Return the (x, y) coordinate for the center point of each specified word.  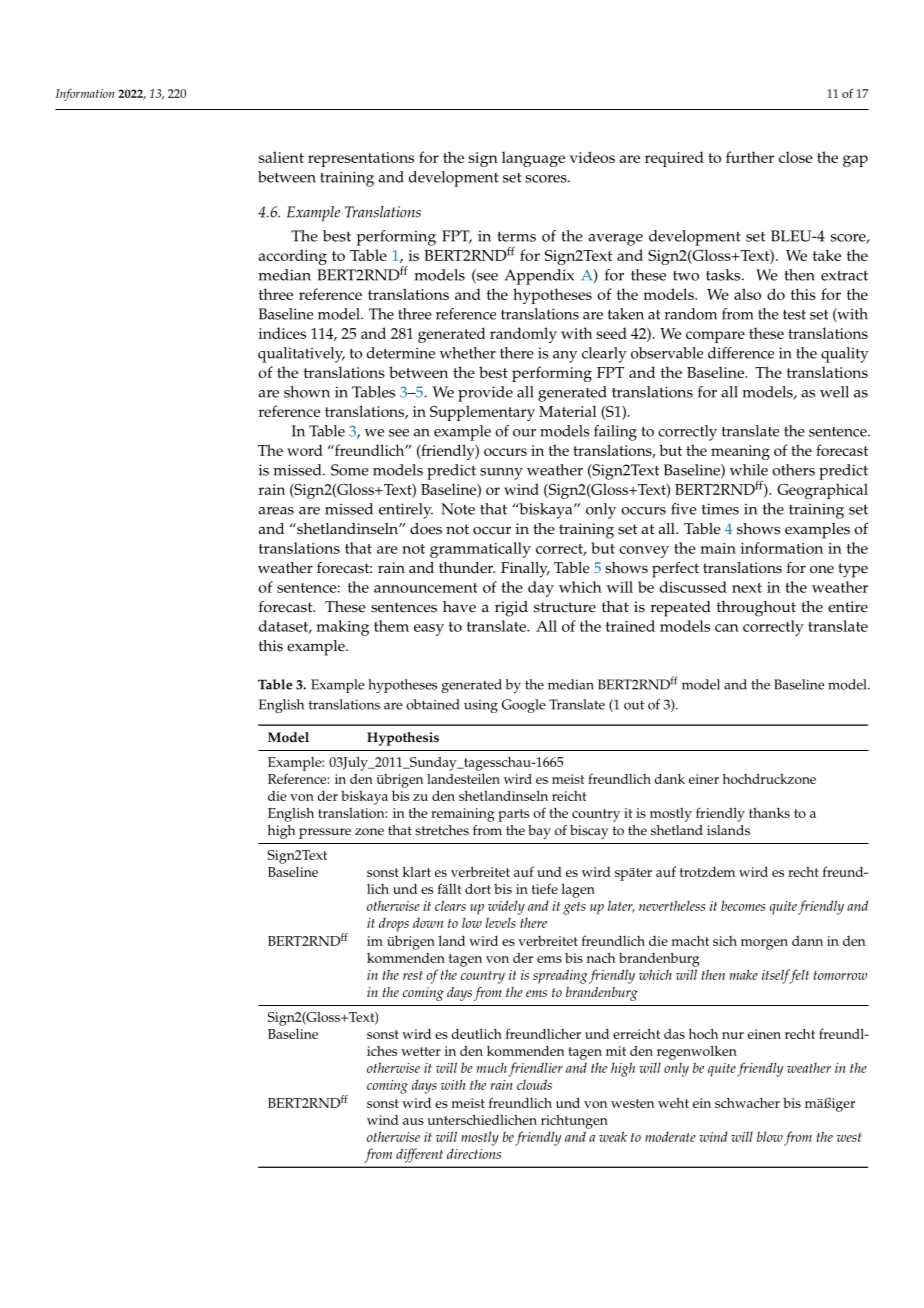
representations (361, 159)
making (342, 628)
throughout (756, 609)
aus (413, 1121)
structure (565, 607)
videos (592, 157)
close (796, 157)
